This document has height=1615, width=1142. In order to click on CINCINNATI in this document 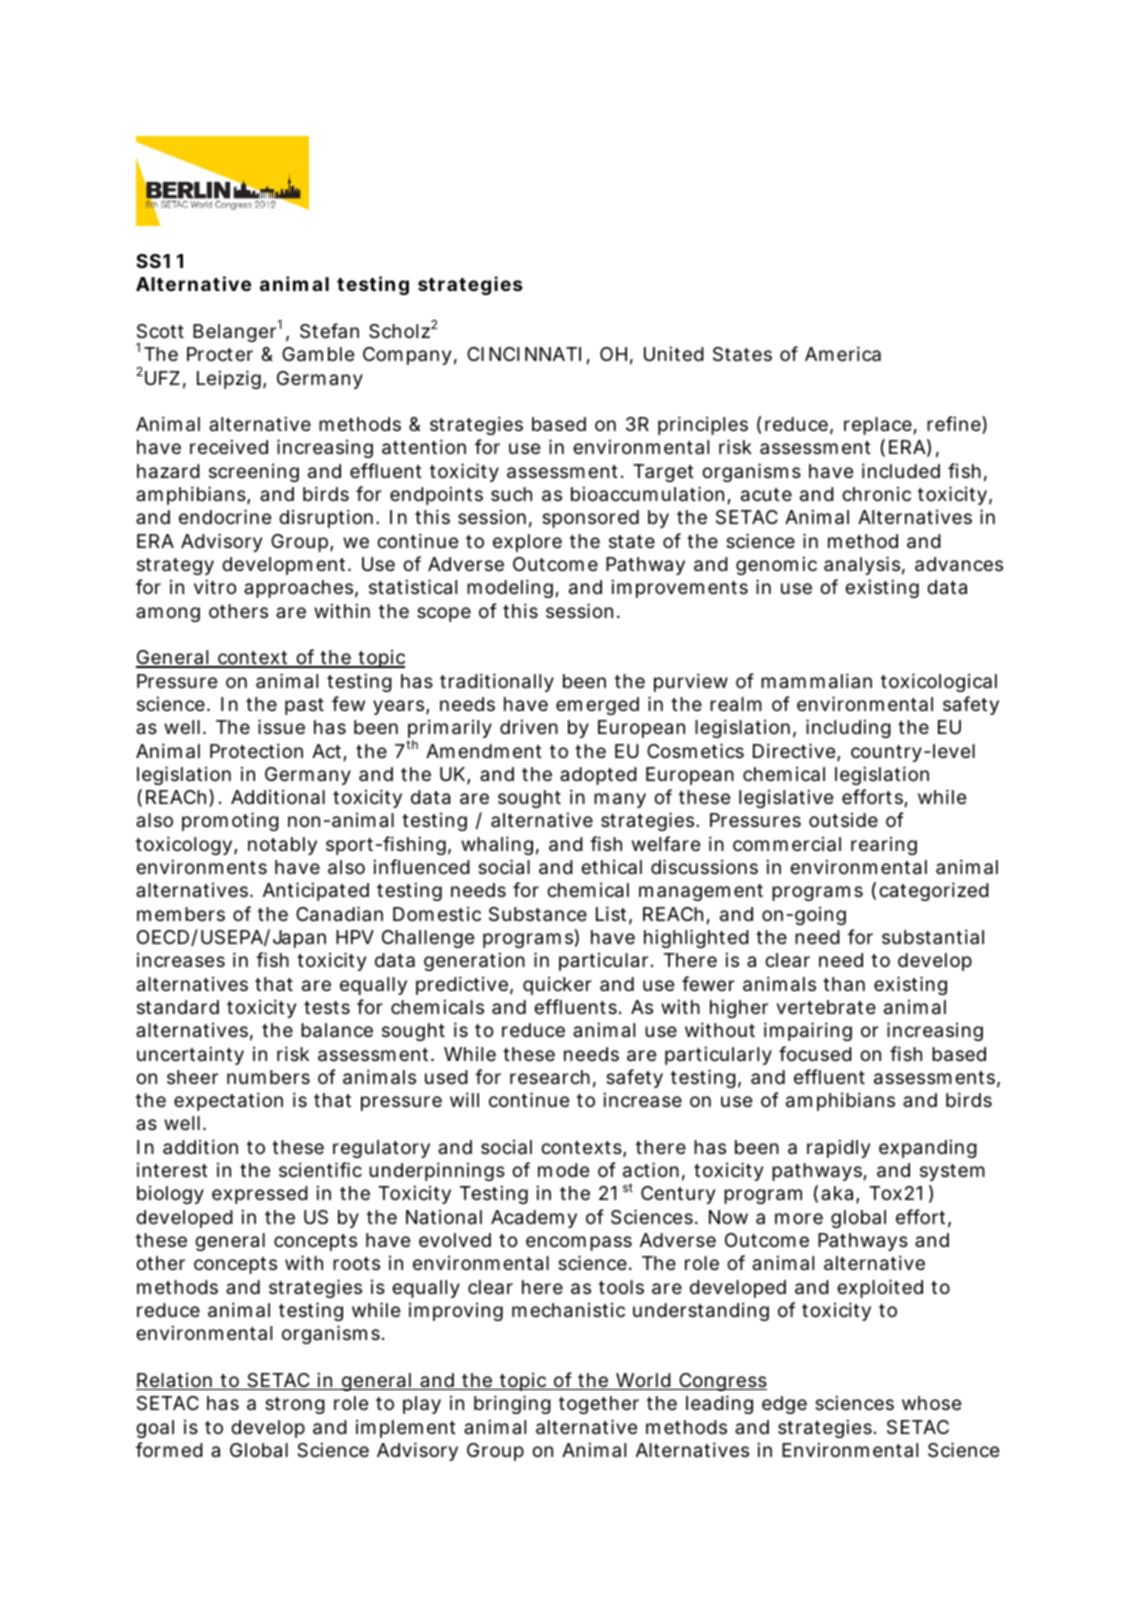, I will do `click(524, 354)`.
